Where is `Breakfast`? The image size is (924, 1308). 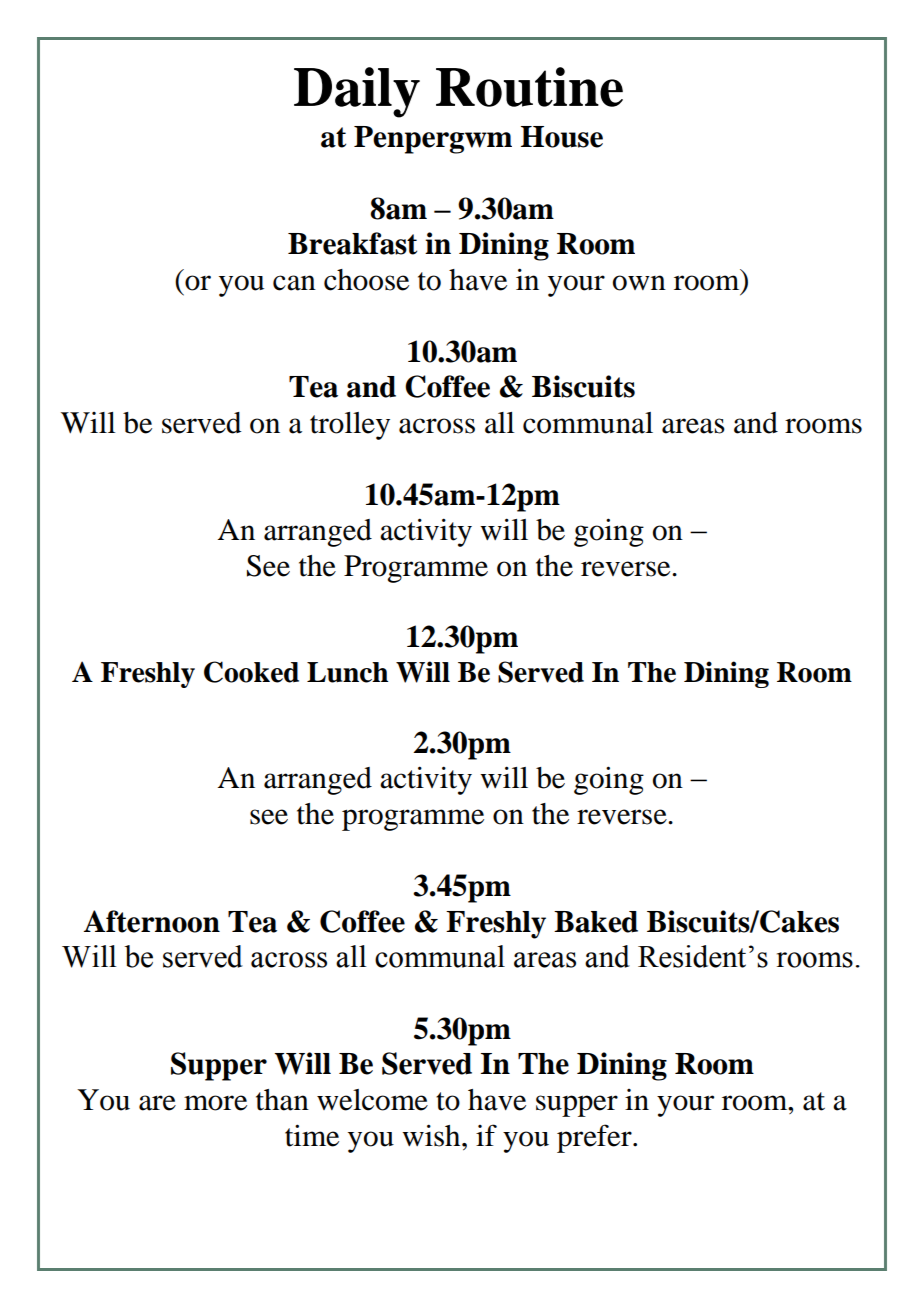 Breakfast is located at coordinates (352, 243).
